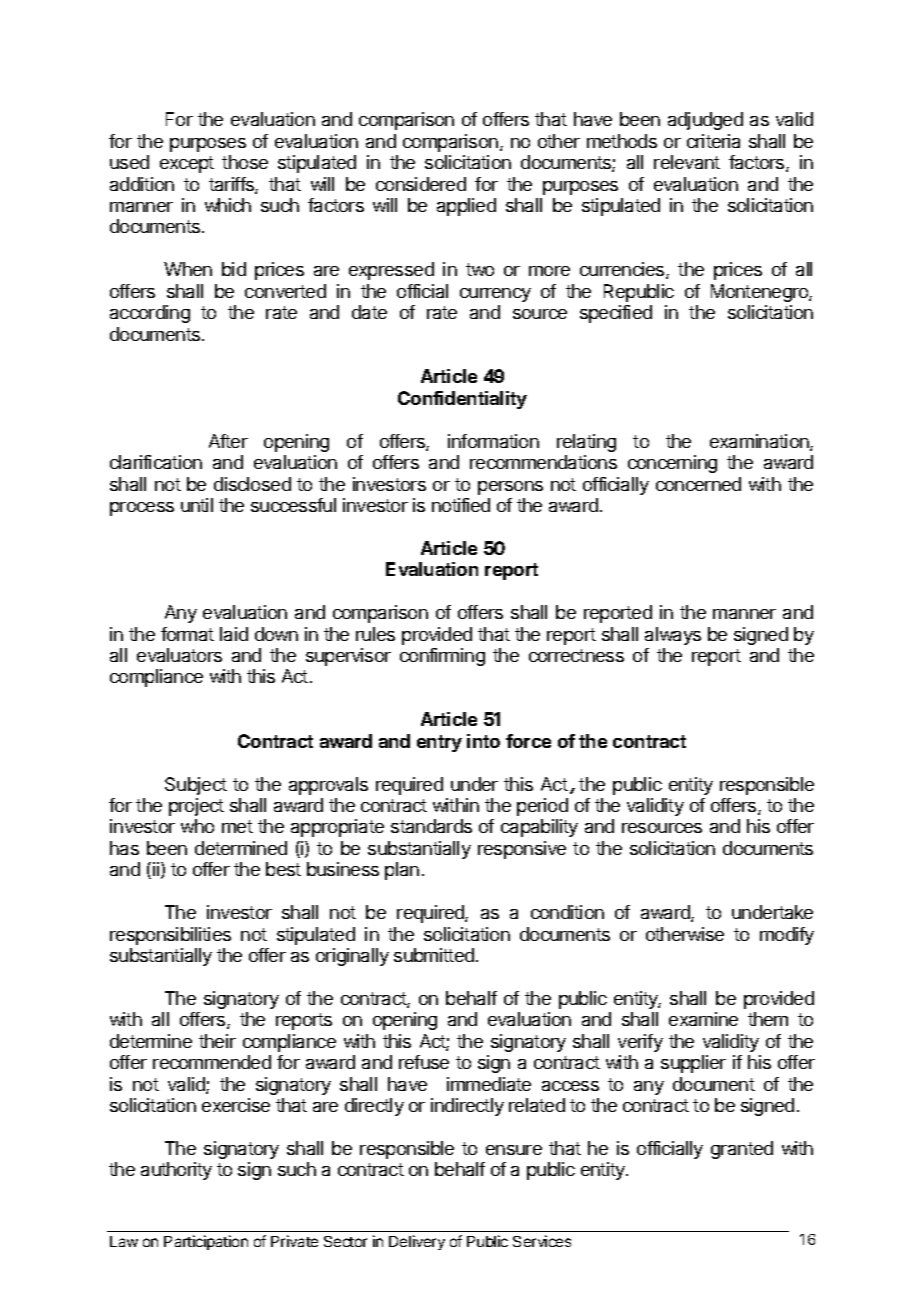 The height and width of the page is (1307, 924). Describe the element at coordinates (713, 141) in the page. I see `criteria` at that location.
